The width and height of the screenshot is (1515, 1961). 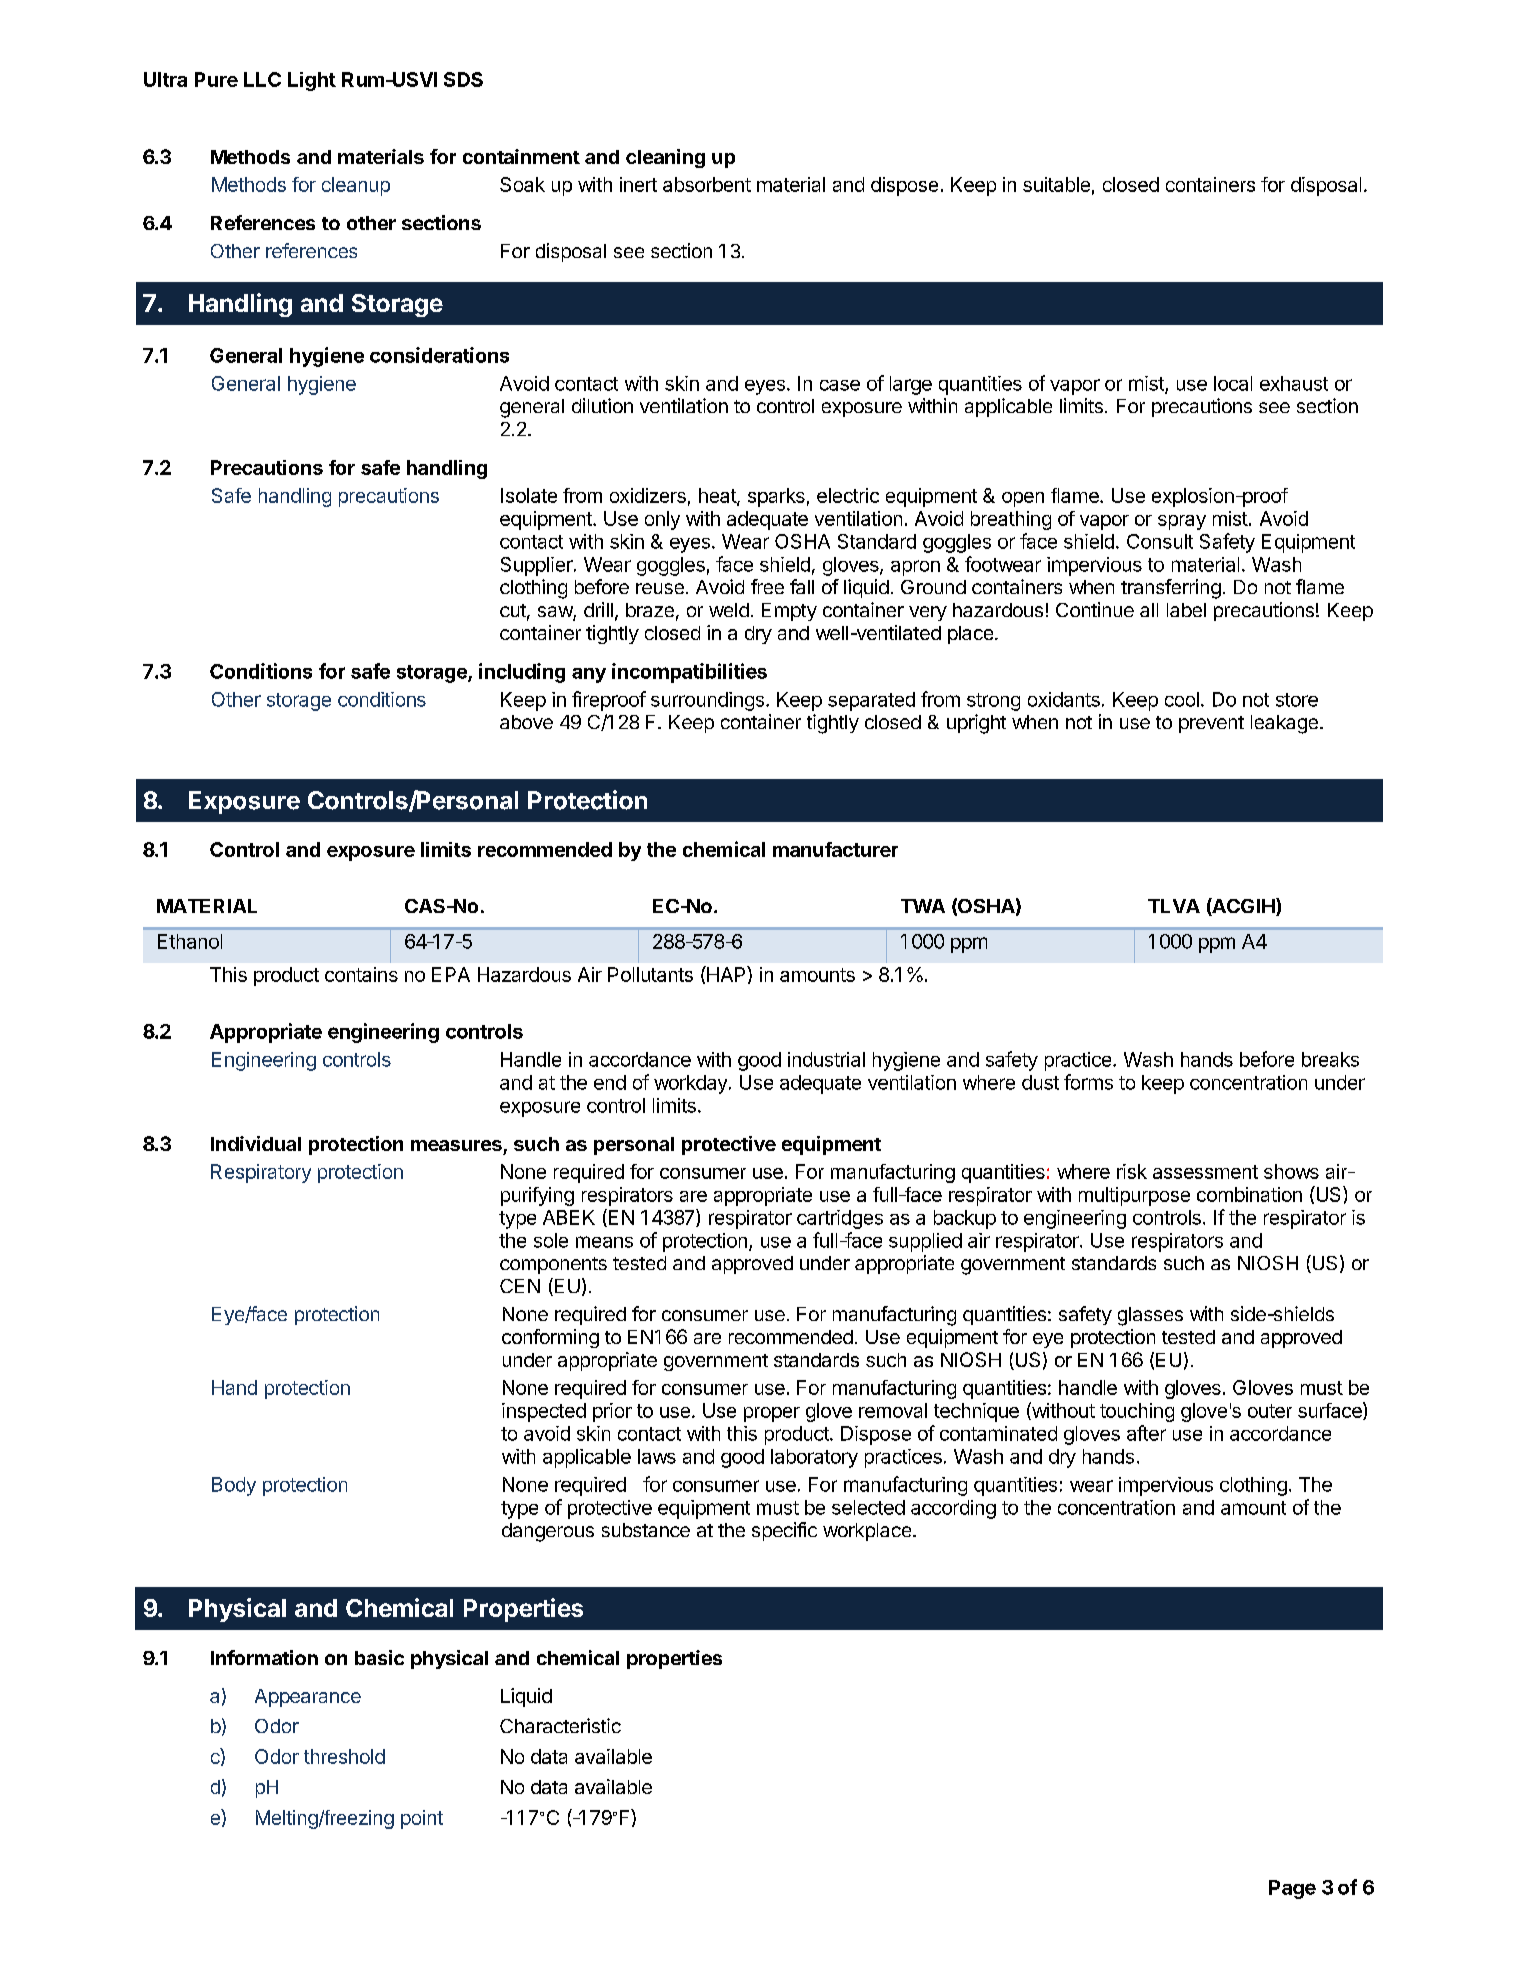 What do you see at coordinates (344, 1756) in the screenshot?
I see `threshold` at bounding box center [344, 1756].
